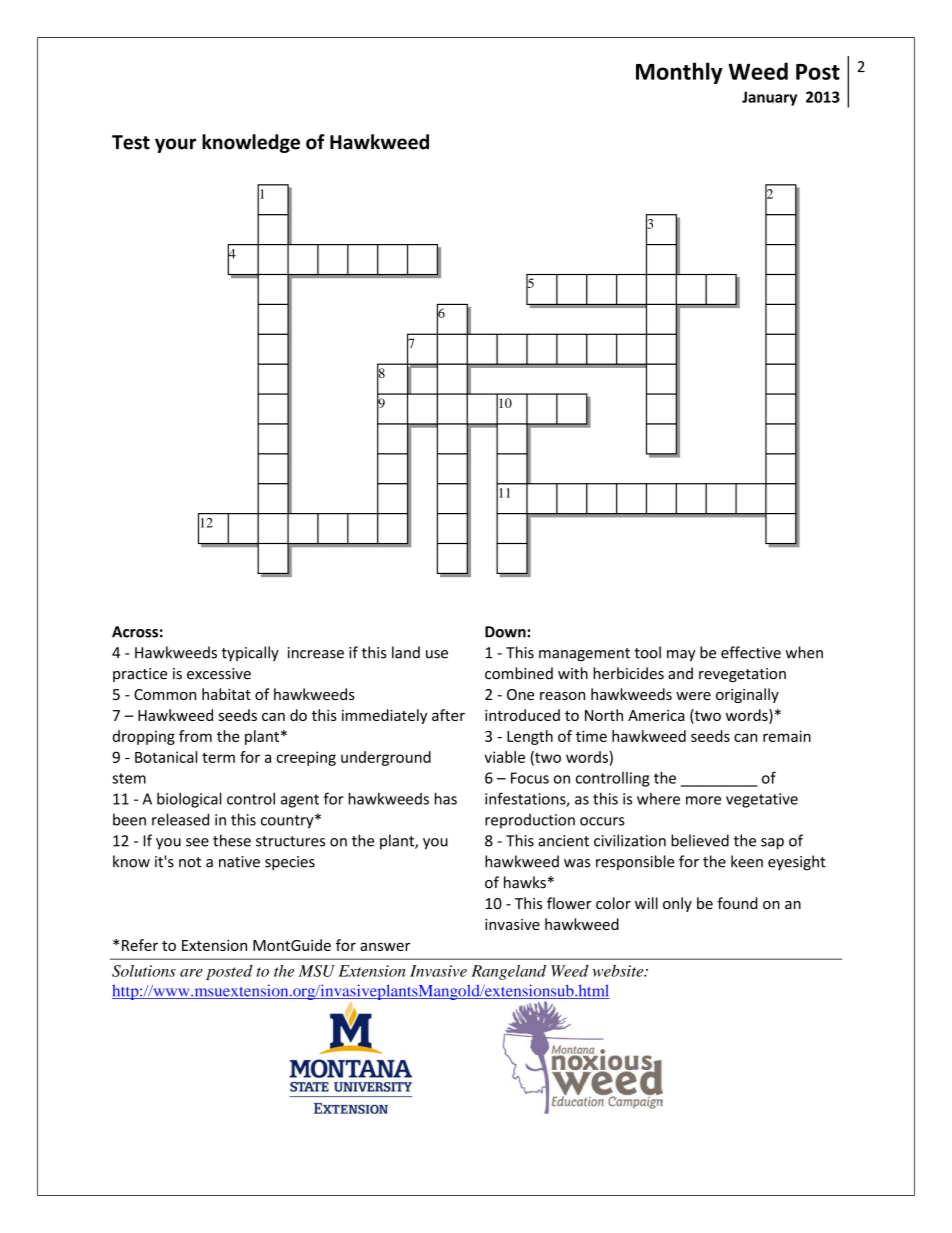 The height and width of the screenshot is (1233, 952). I want to click on January, so click(769, 98).
